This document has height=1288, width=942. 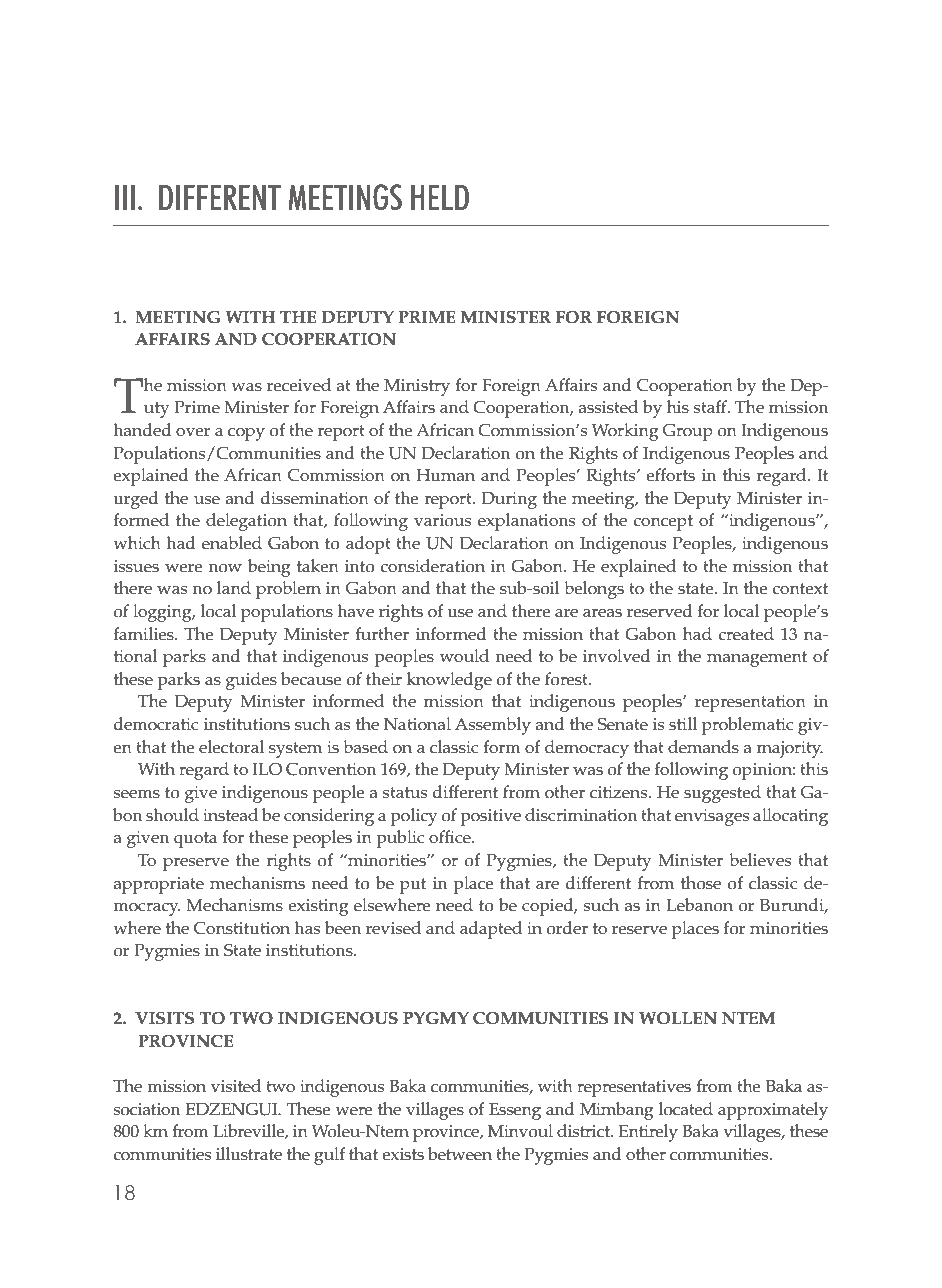 What do you see at coordinates (712, 817) in the document?
I see `envisages` at bounding box center [712, 817].
